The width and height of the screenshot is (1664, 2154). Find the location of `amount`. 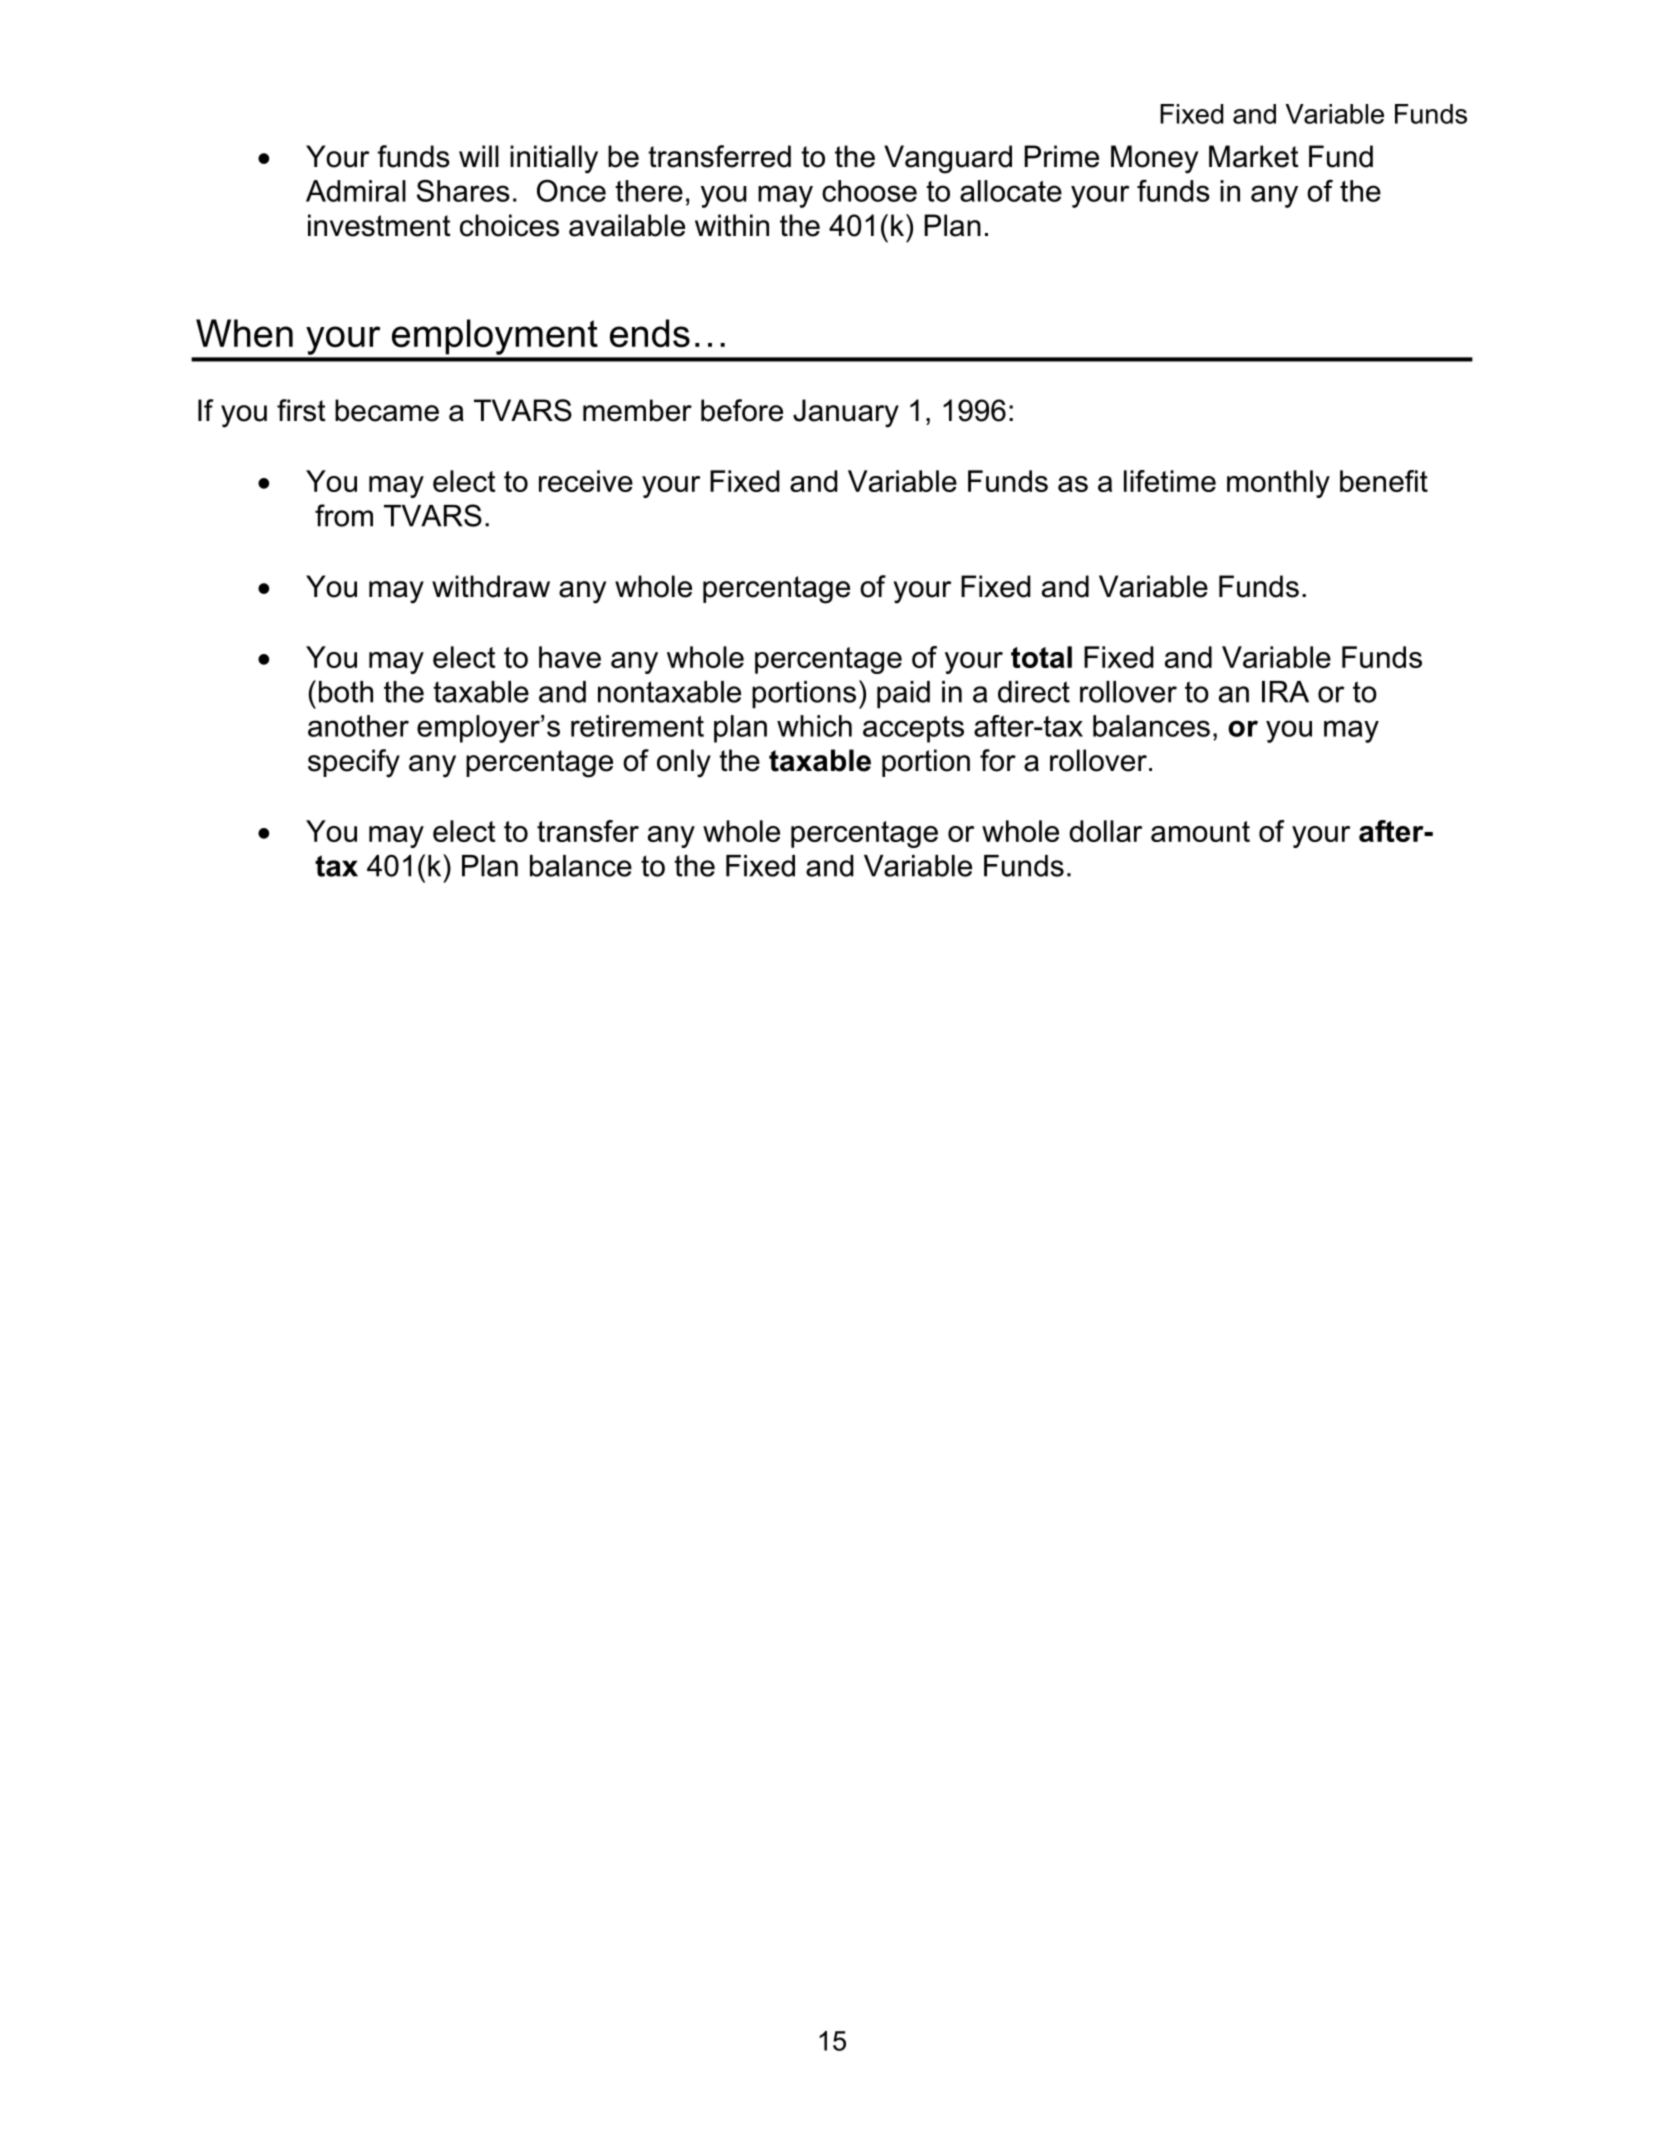

amount is located at coordinates (1200, 831).
